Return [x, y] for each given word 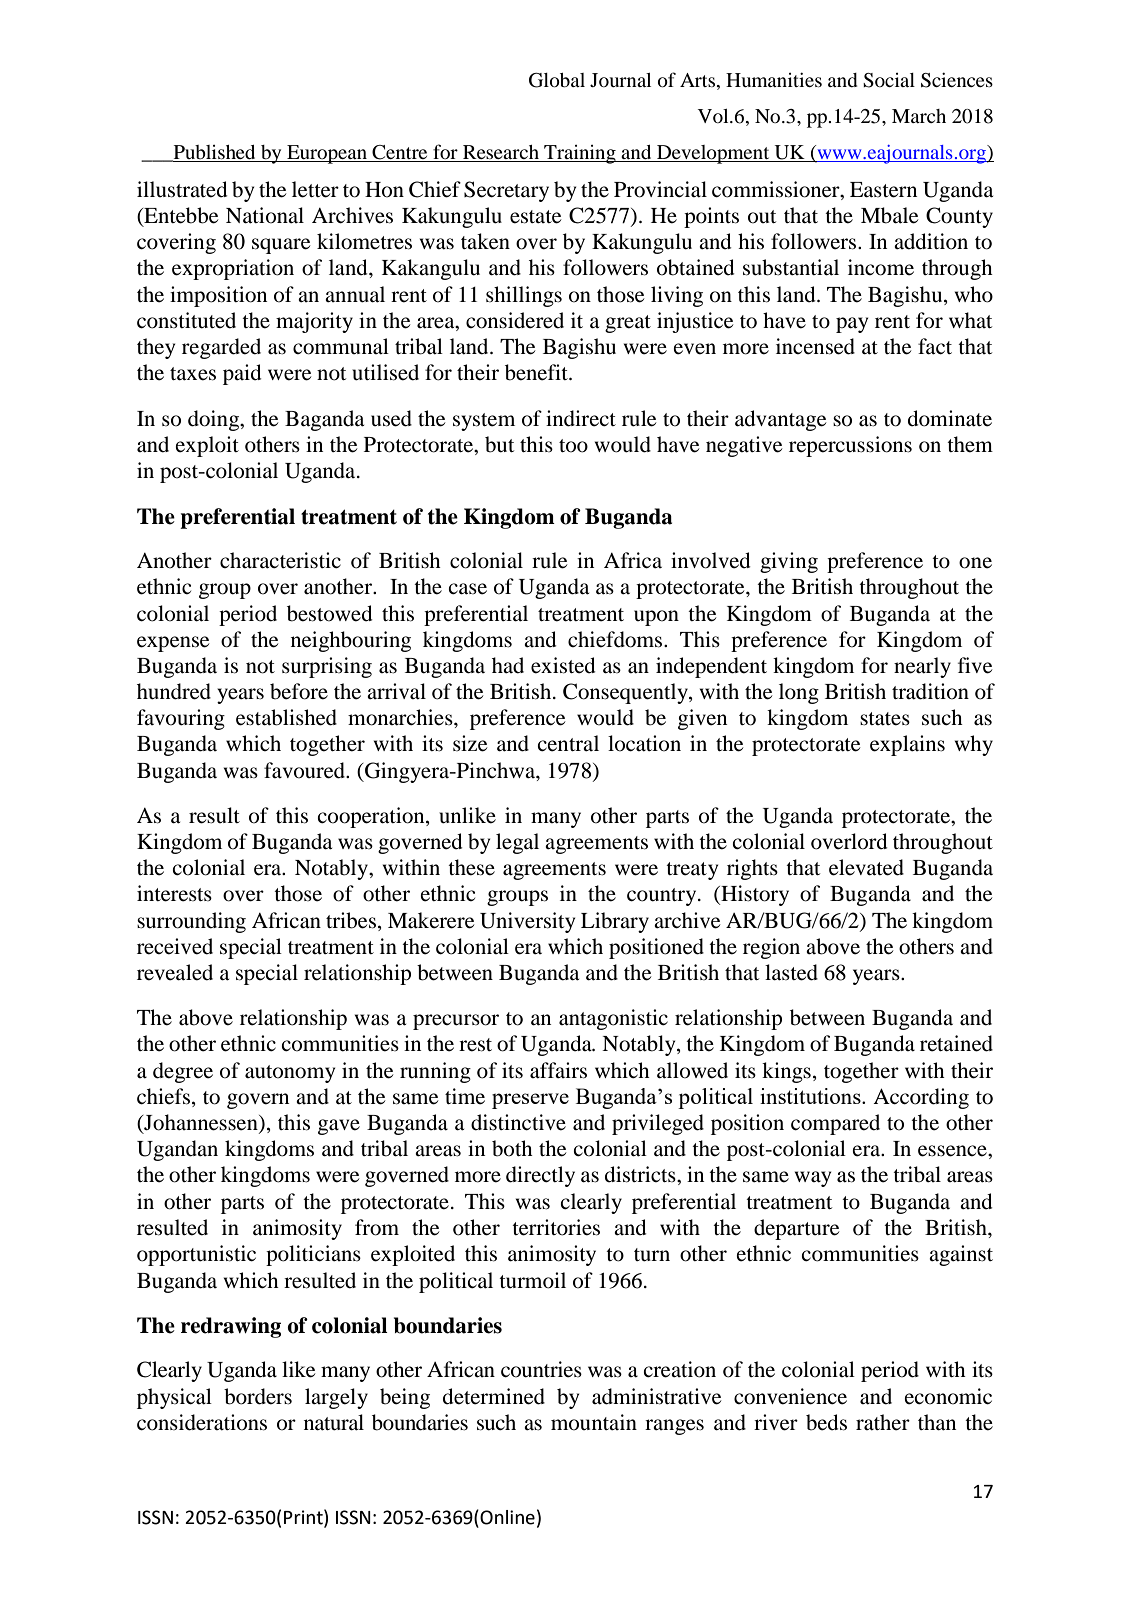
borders [258, 1396]
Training [580, 154]
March [919, 116]
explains [907, 745]
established [286, 717]
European [327, 154]
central [568, 743]
